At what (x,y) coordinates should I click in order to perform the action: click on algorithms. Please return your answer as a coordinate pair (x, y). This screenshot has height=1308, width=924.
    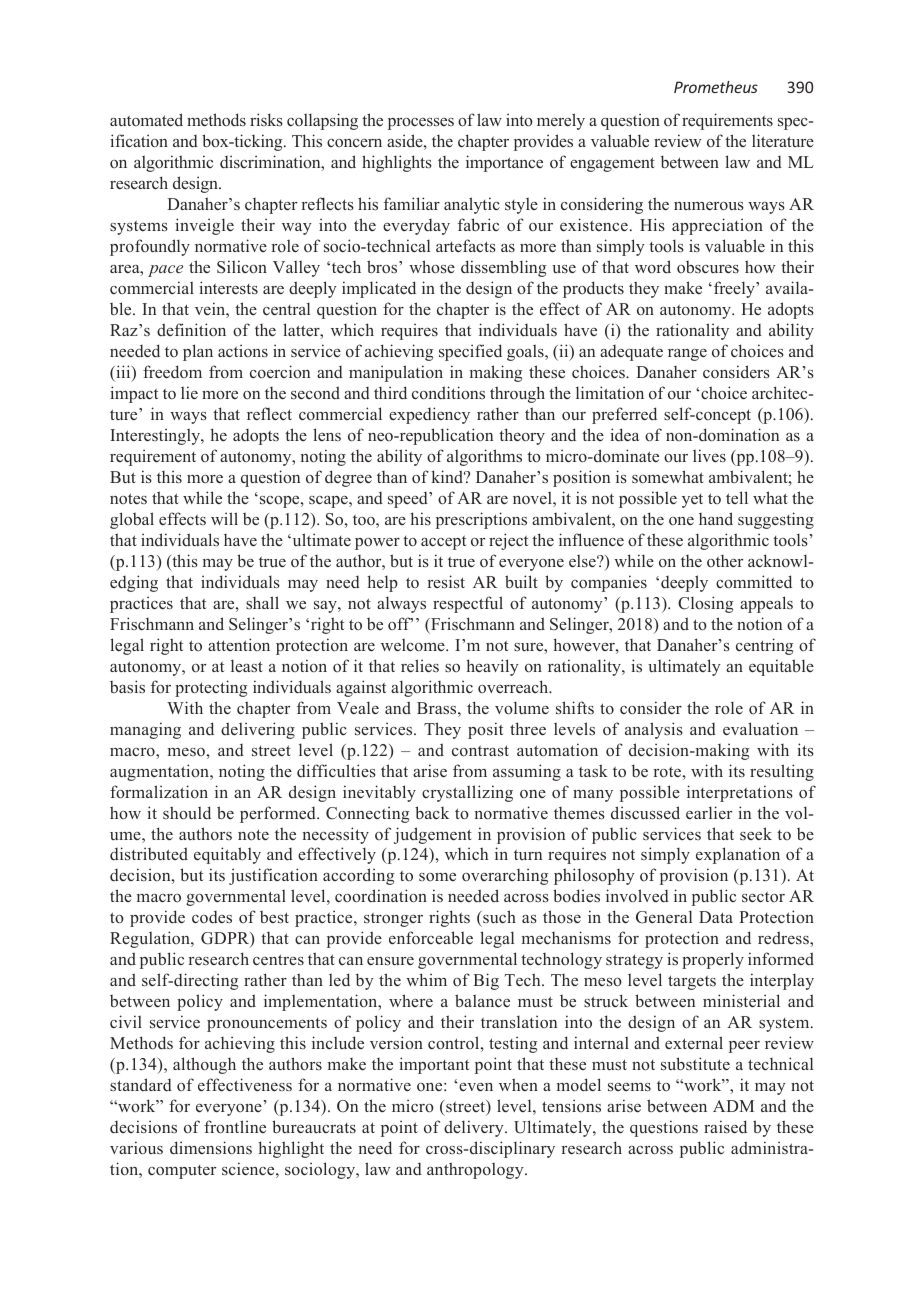
    Looking at the image, I should click on (484, 457).
